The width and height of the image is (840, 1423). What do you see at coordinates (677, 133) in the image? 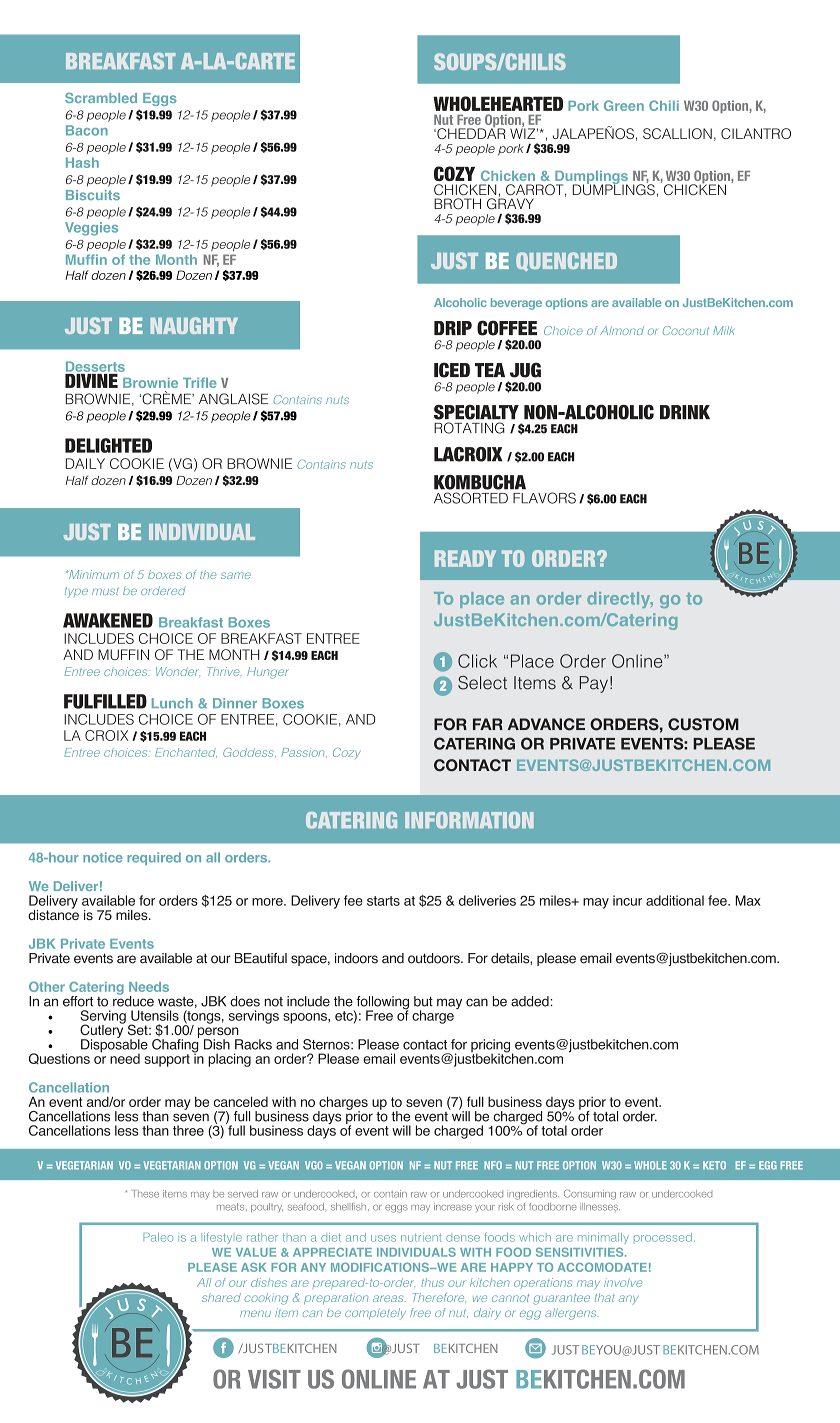
I see `SCALLION` at bounding box center [677, 133].
